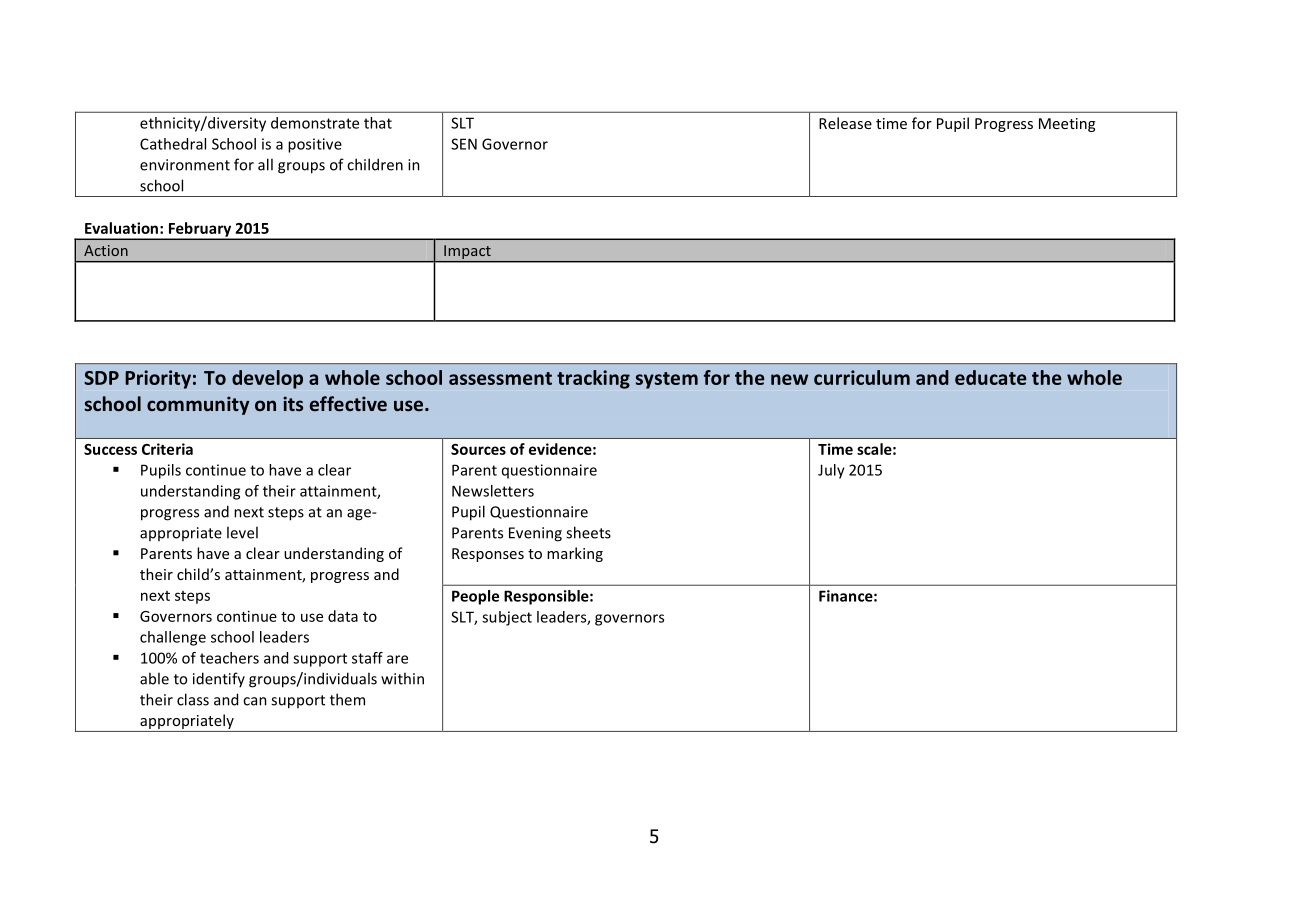  I want to click on subject, so click(507, 618).
